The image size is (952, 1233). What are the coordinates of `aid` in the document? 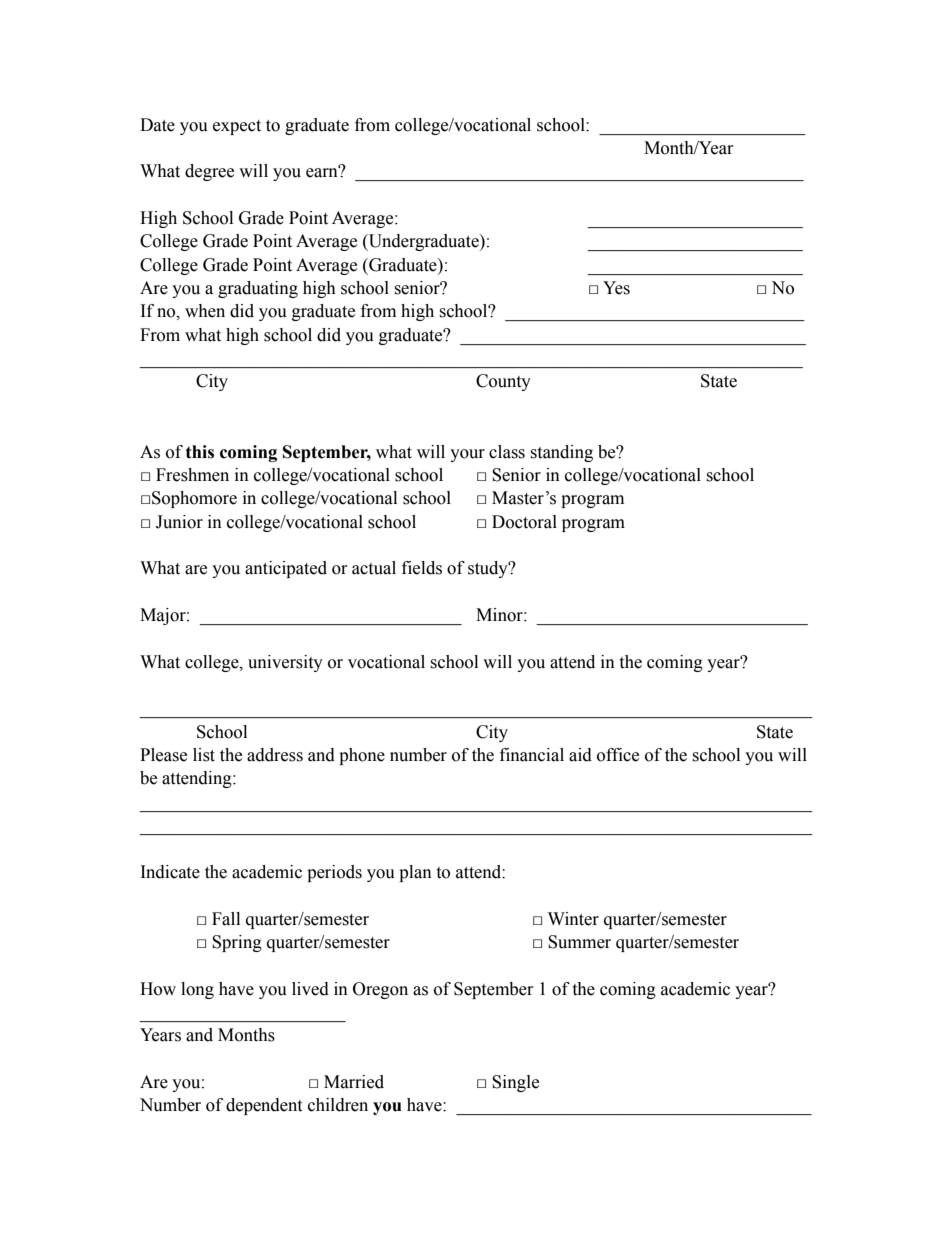 It's located at (580, 755).
